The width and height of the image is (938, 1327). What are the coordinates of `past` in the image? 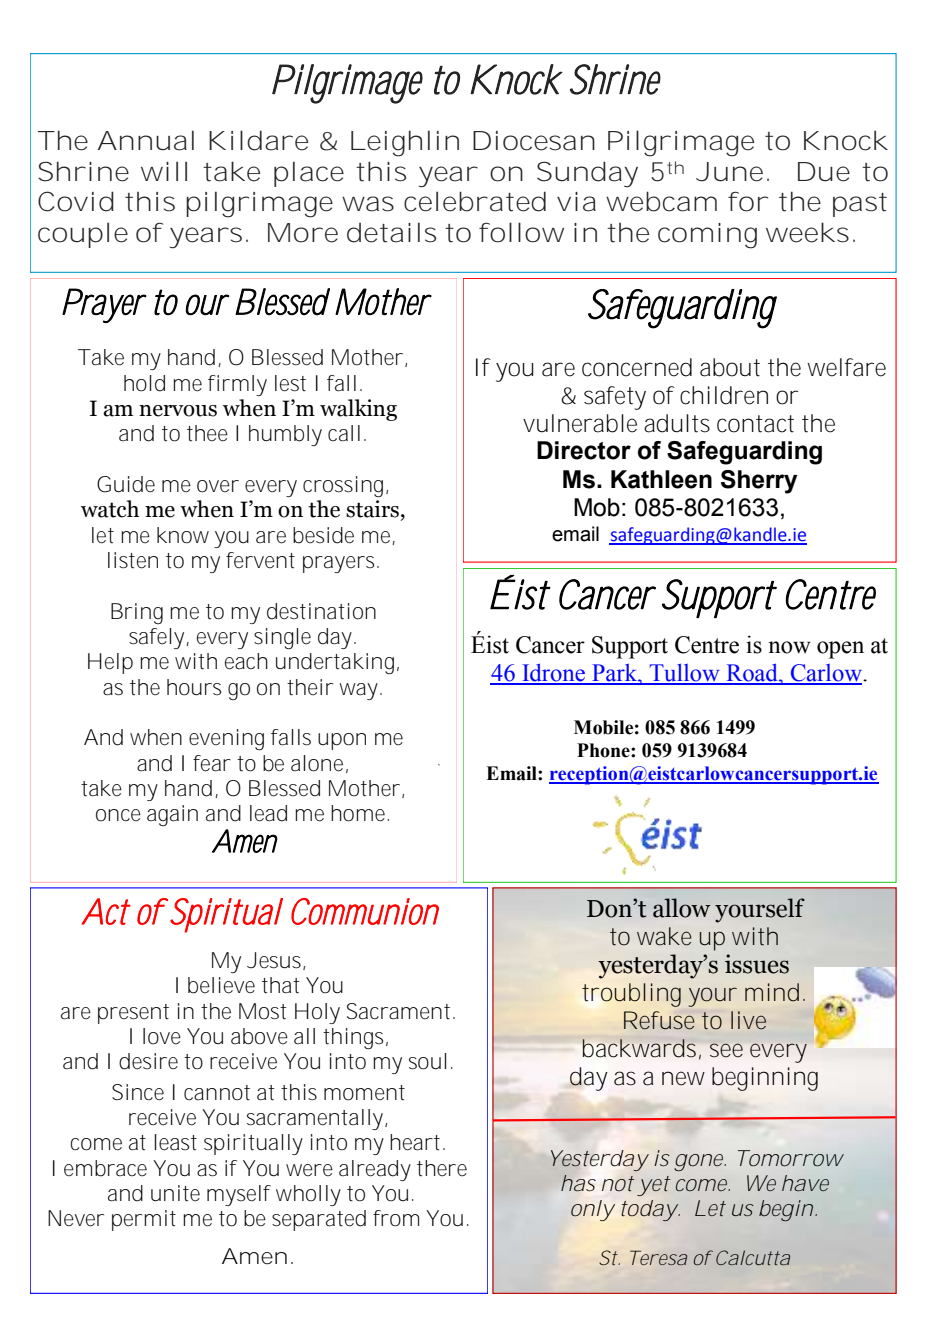 It's located at (860, 205).
